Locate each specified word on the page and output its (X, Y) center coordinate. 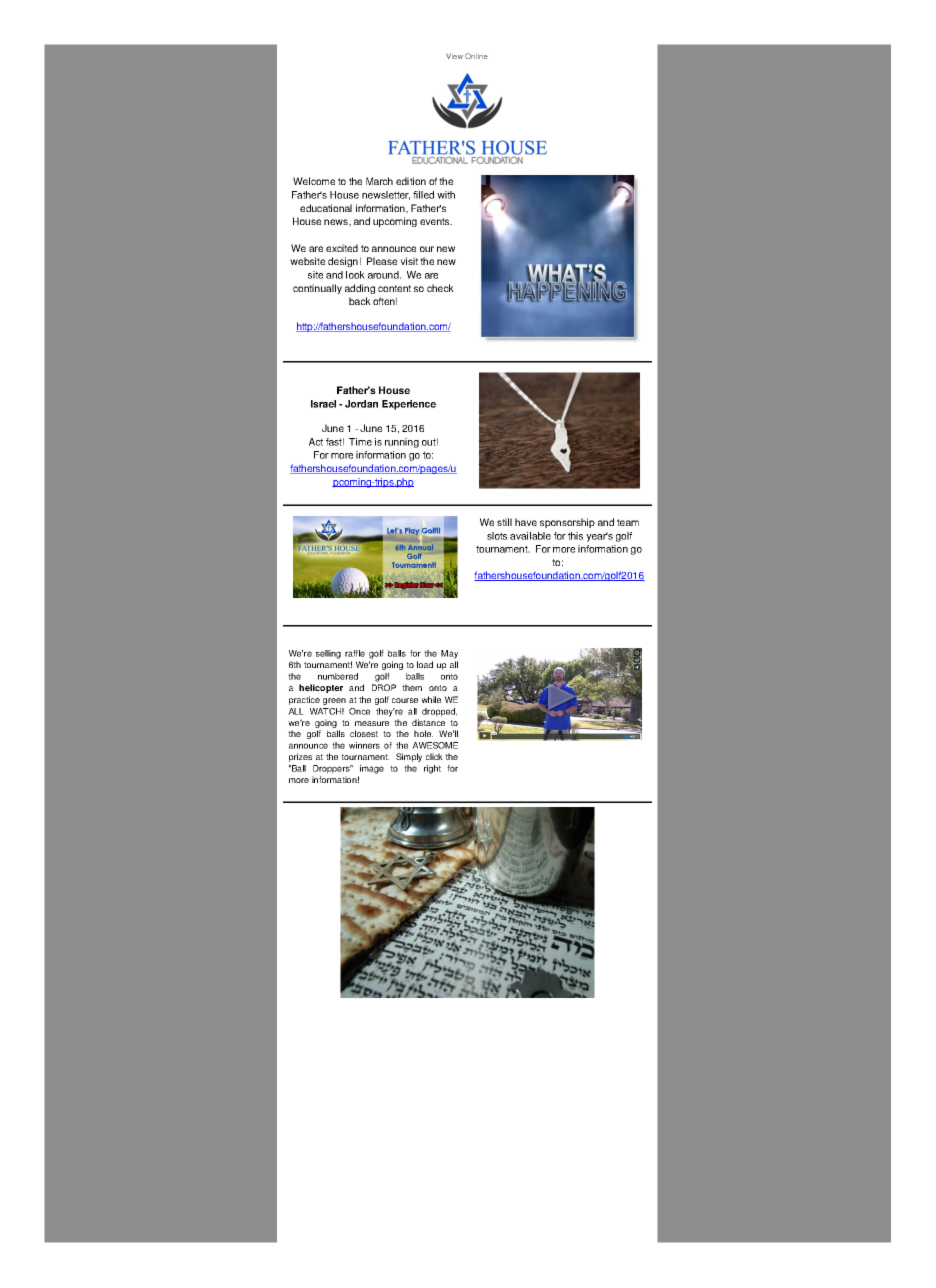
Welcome (314, 181)
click (434, 756)
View (454, 56)
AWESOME (435, 745)
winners (364, 745)
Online (476, 56)
